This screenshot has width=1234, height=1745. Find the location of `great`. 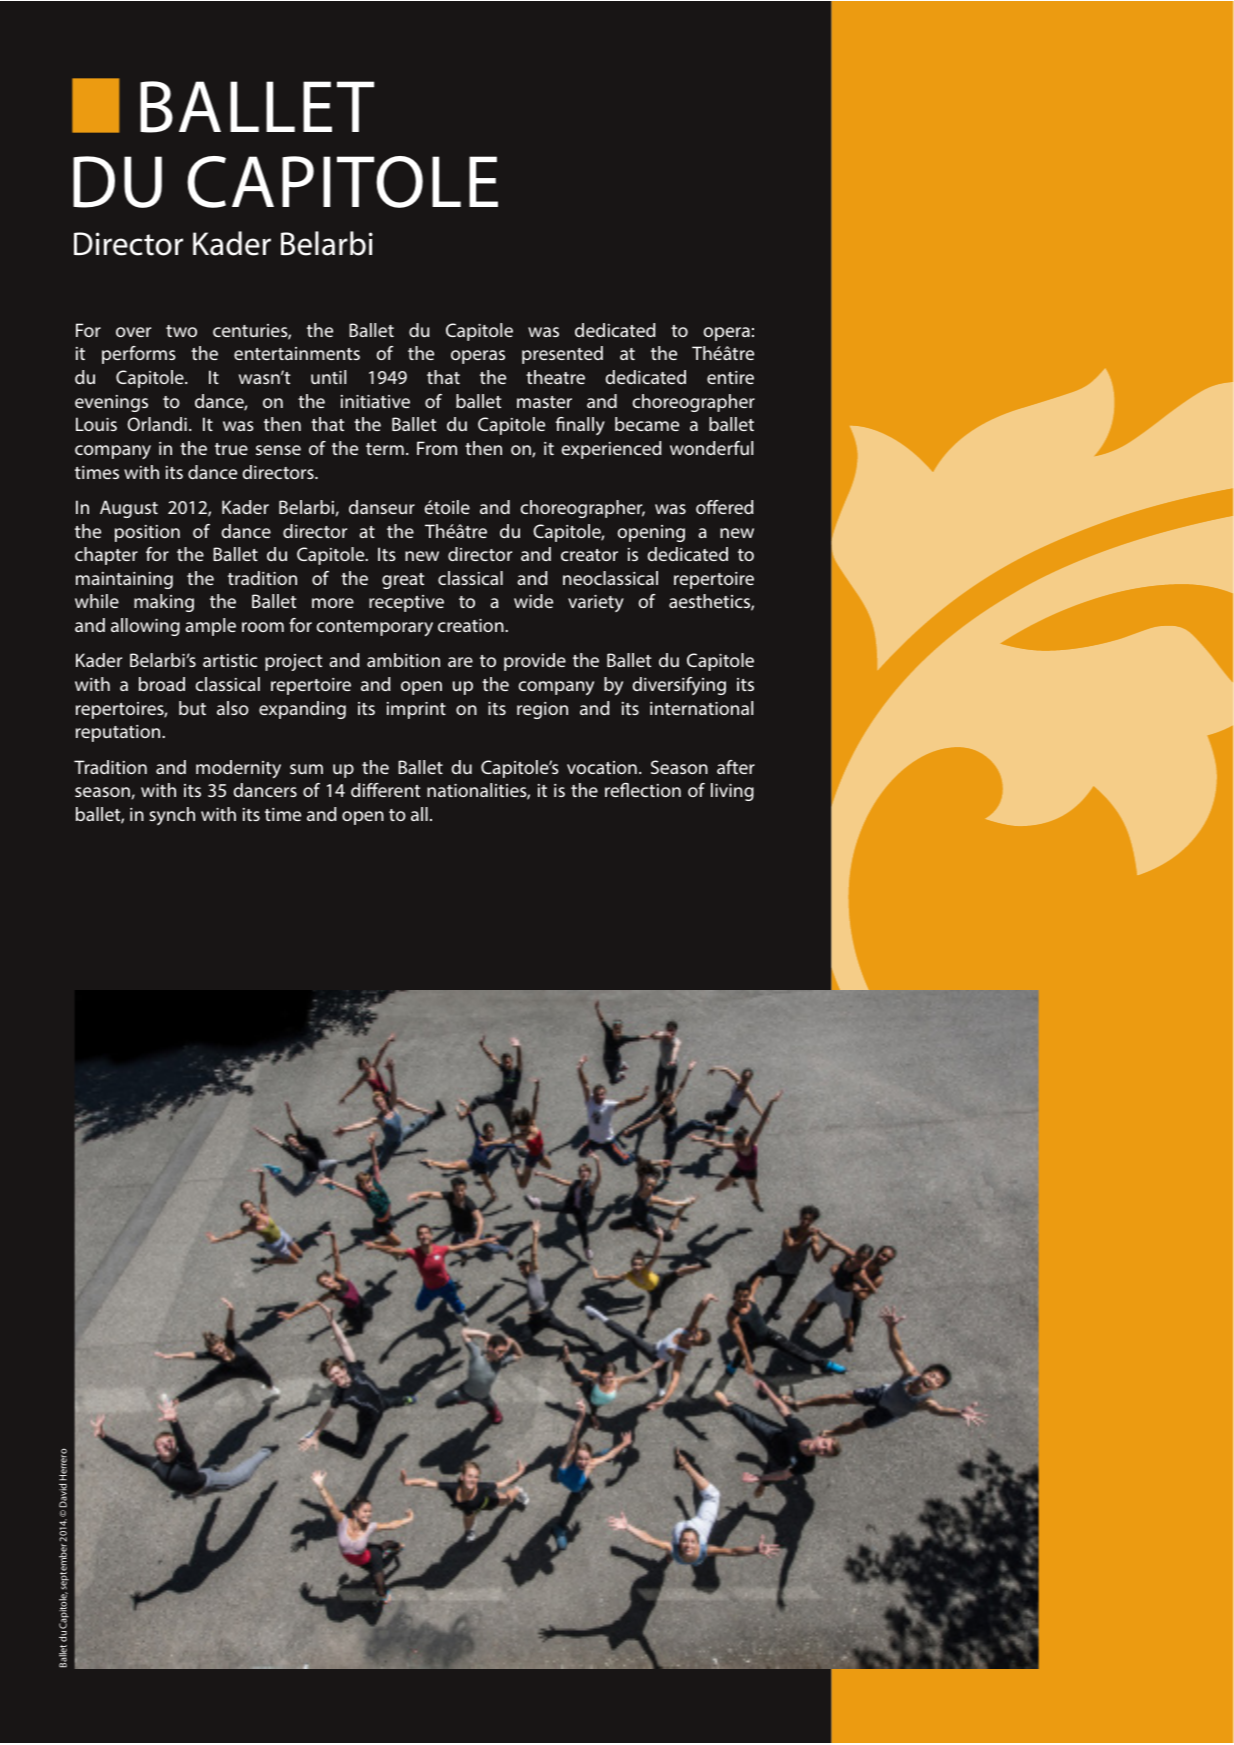

great is located at coordinates (403, 581).
